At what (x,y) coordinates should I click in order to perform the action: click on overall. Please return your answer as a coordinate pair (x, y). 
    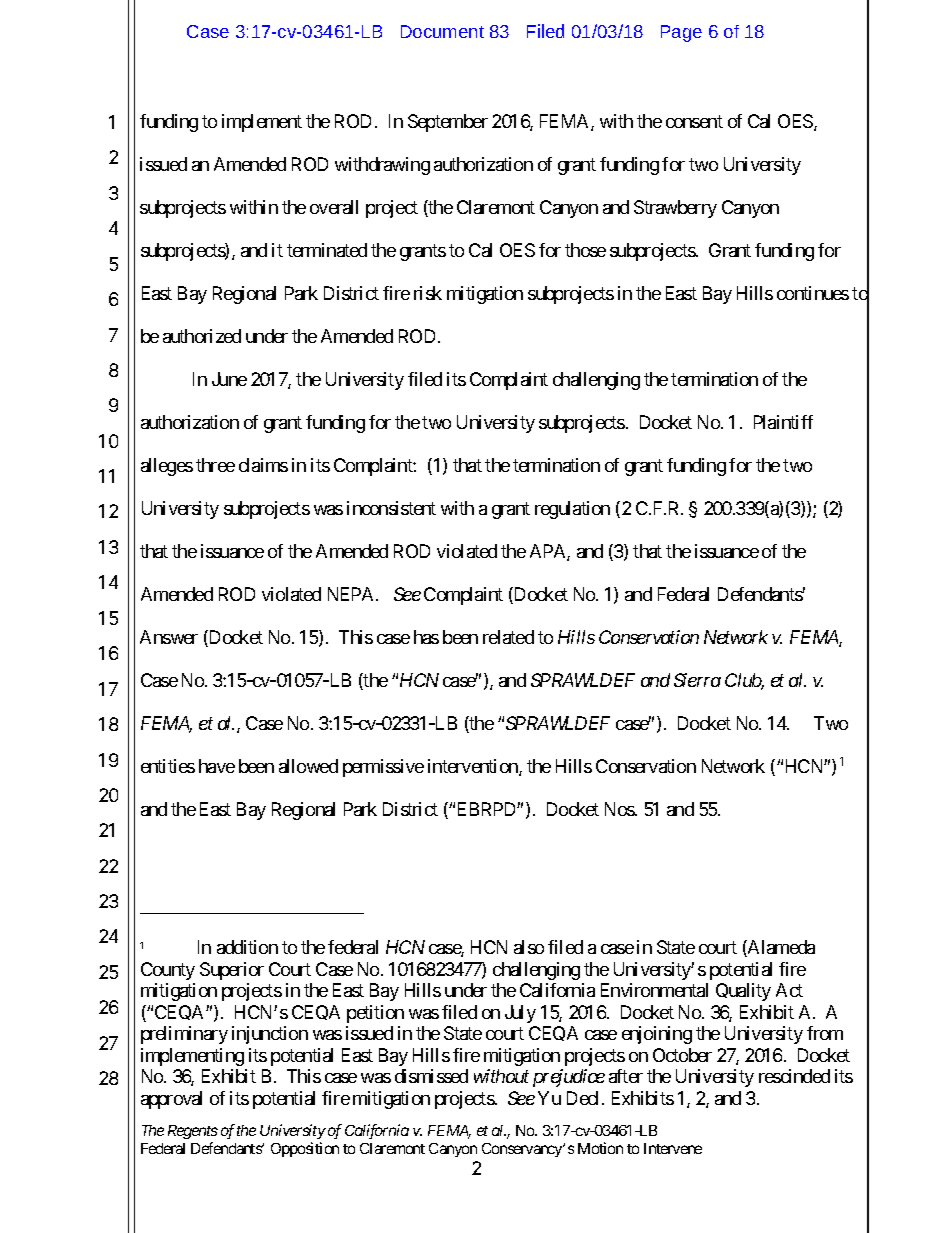
    Looking at the image, I should click on (334, 207).
